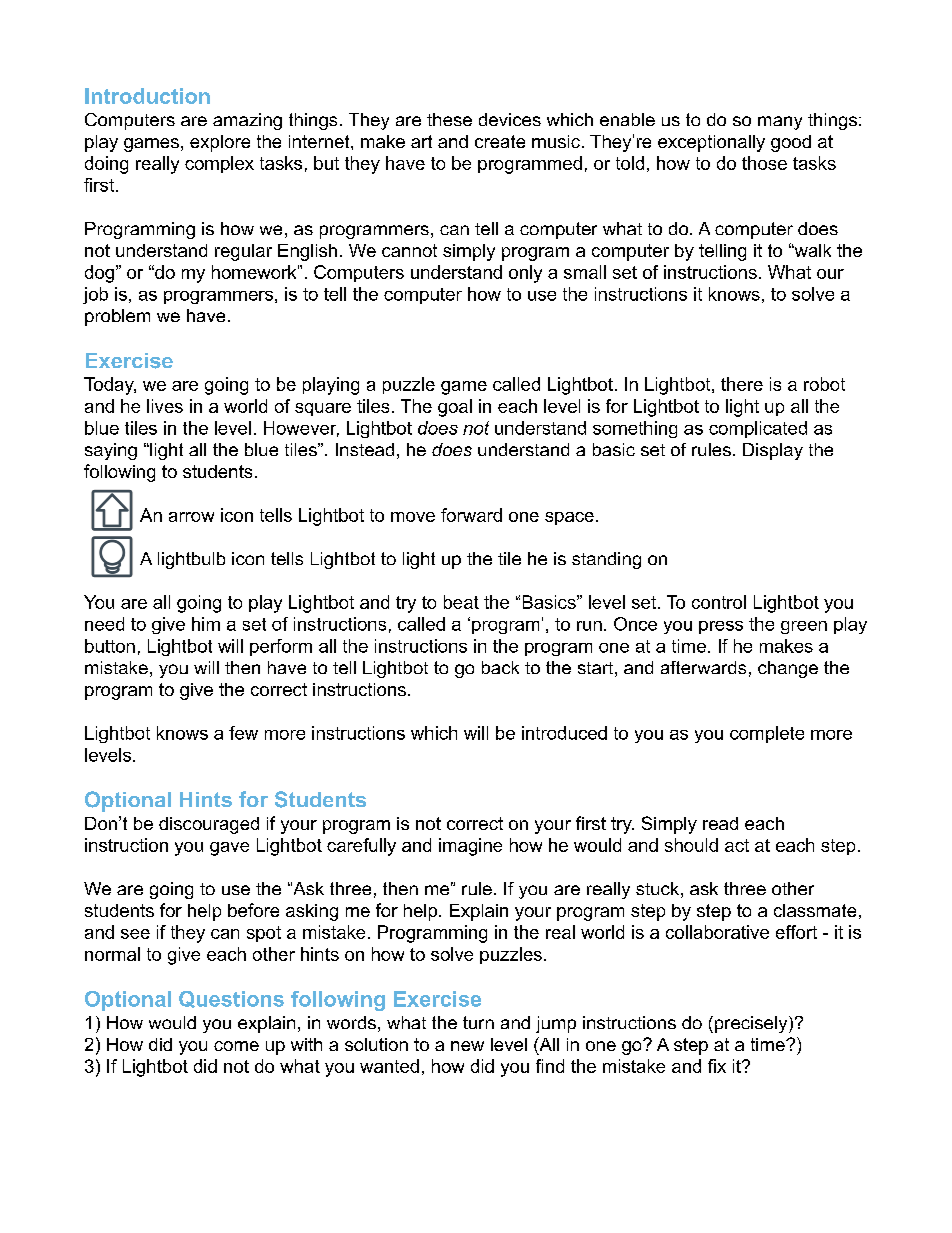 Image resolution: width=952 pixels, height=1233 pixels. What do you see at coordinates (236, 1046) in the screenshot?
I see `come` at bounding box center [236, 1046].
